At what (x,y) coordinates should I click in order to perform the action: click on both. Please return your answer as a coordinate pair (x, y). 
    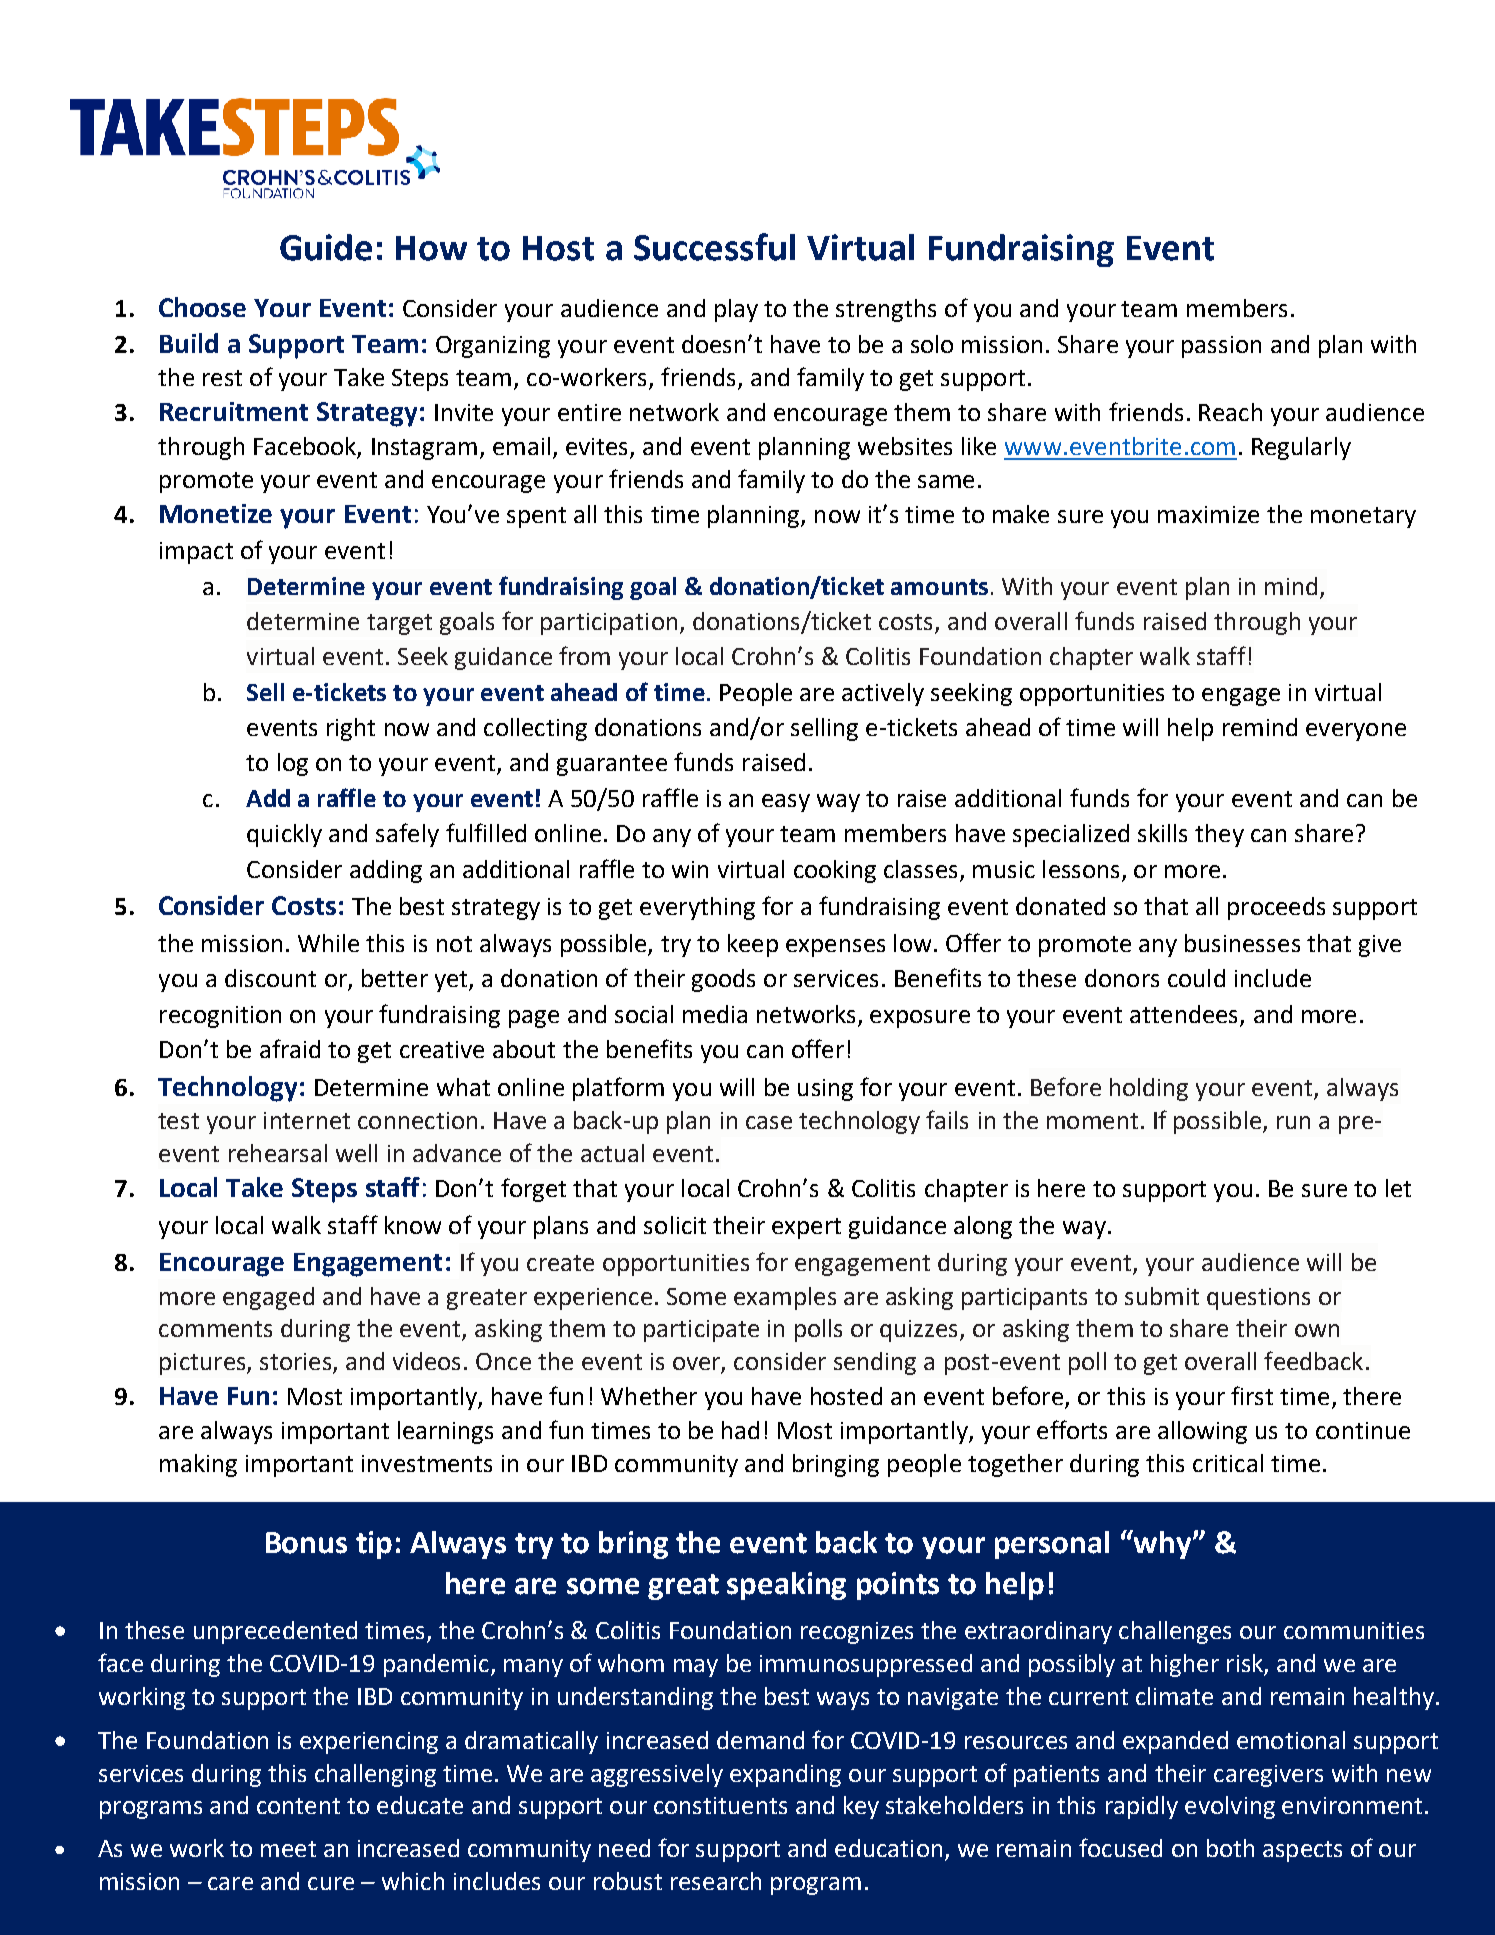
    Looking at the image, I should click on (1230, 1848).
